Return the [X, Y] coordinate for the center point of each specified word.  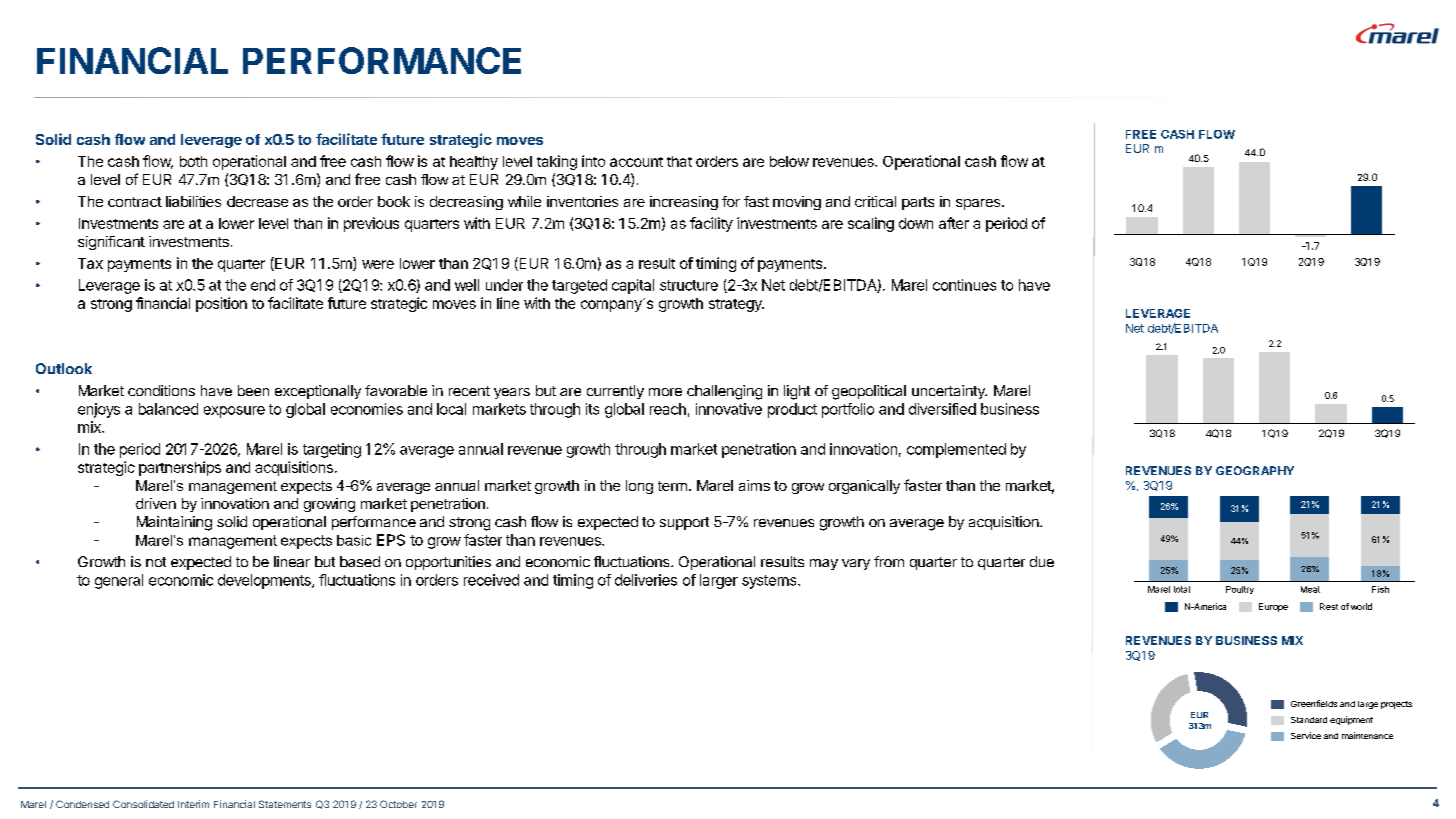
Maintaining [174, 523]
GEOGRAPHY [1255, 470]
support [684, 523]
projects [1396, 705]
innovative [729, 409]
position [221, 304]
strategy [736, 305]
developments [265, 581]
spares [979, 204]
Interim [193, 804]
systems [770, 582]
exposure [234, 412]
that [679, 161]
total [1182, 589]
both [193, 161]
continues [964, 285]
